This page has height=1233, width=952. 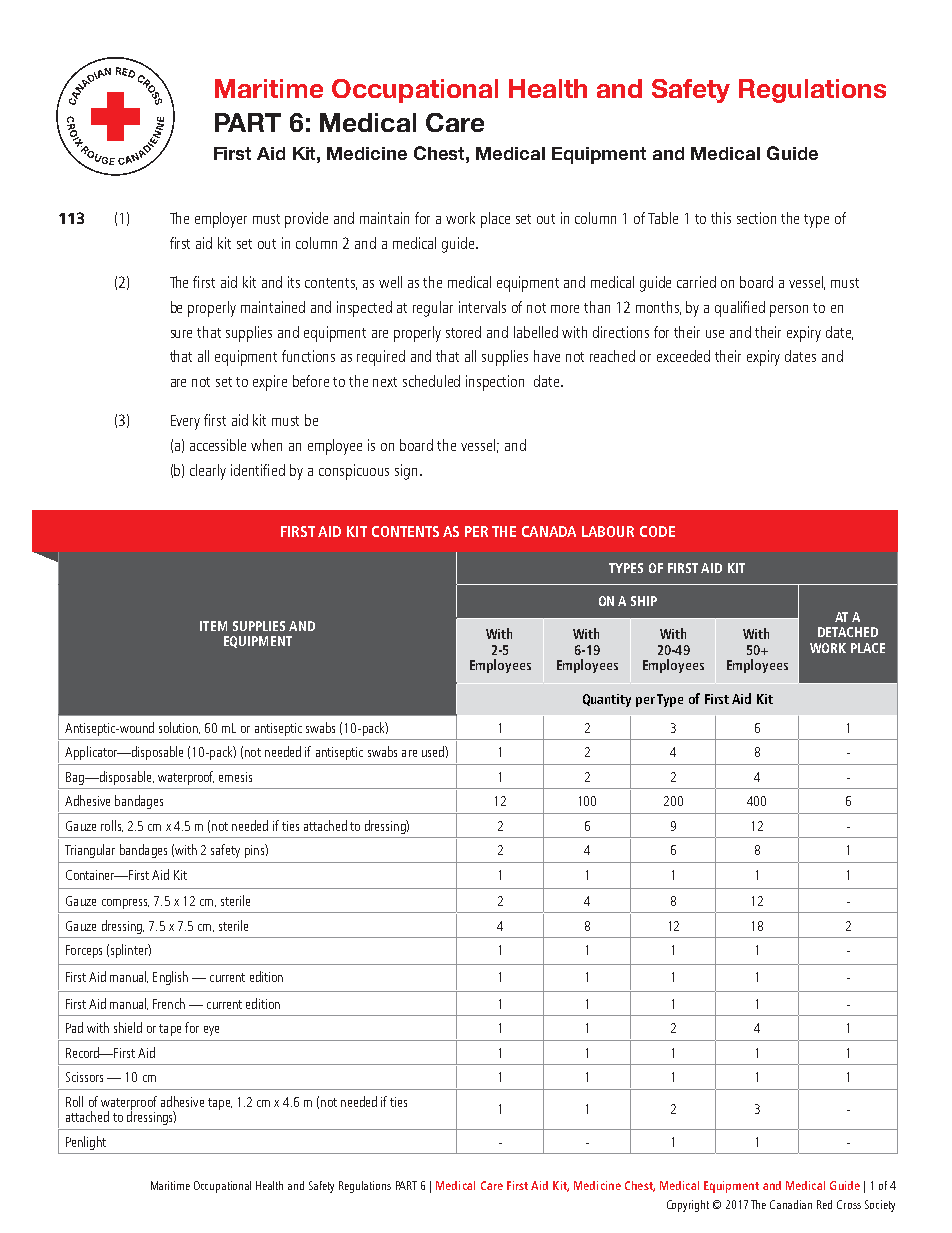 I want to click on CANADA, so click(x=549, y=531).
